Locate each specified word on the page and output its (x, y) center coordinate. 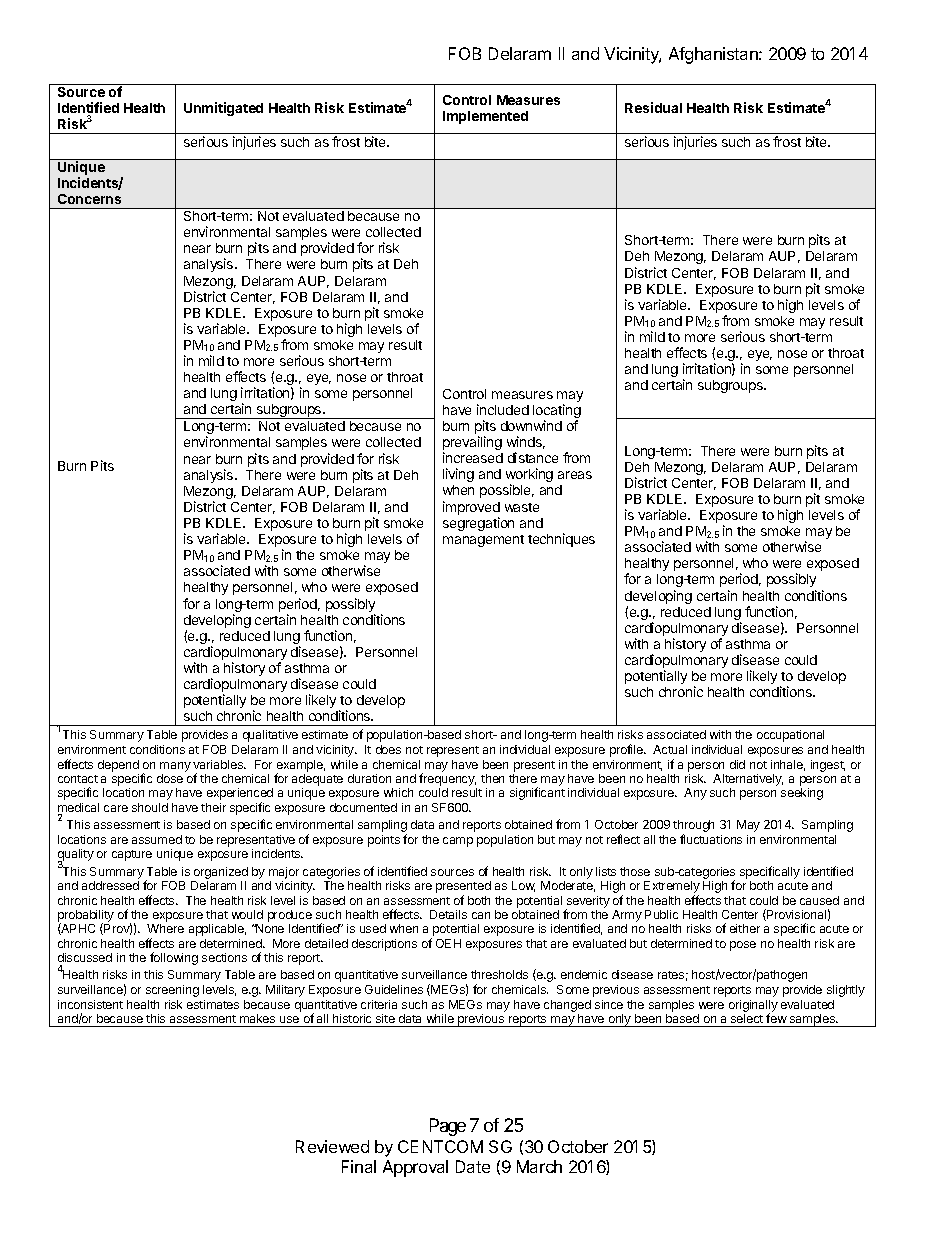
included (503, 409)
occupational (790, 736)
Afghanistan (714, 55)
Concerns (89, 199)
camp (458, 842)
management (483, 541)
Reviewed (332, 1146)
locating (557, 412)
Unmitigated (223, 109)
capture (132, 855)
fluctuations (711, 839)
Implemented (485, 117)
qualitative (270, 736)
